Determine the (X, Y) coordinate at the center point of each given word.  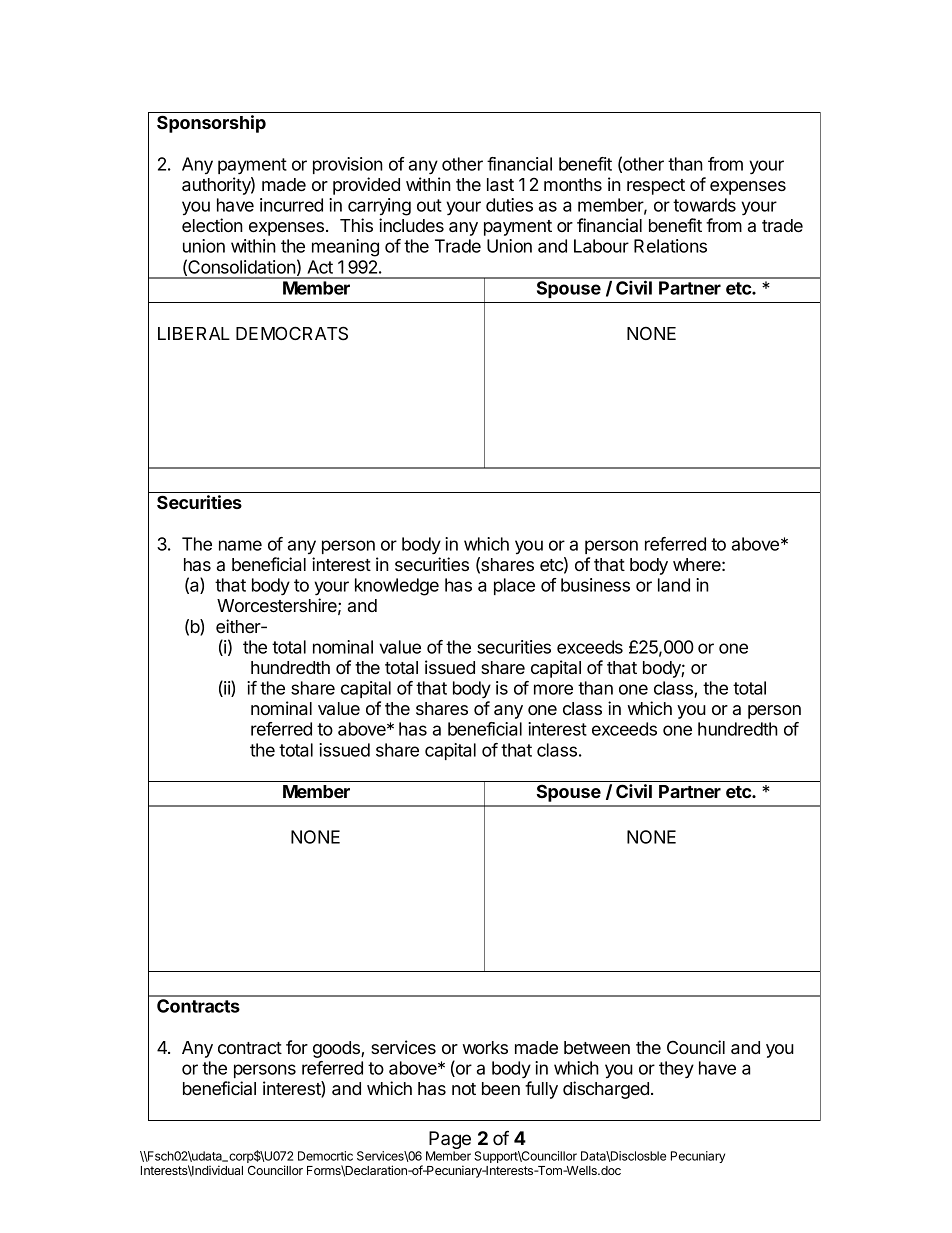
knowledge (397, 587)
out (429, 205)
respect (656, 187)
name (240, 545)
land (674, 585)
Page (449, 1141)
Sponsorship (211, 124)
